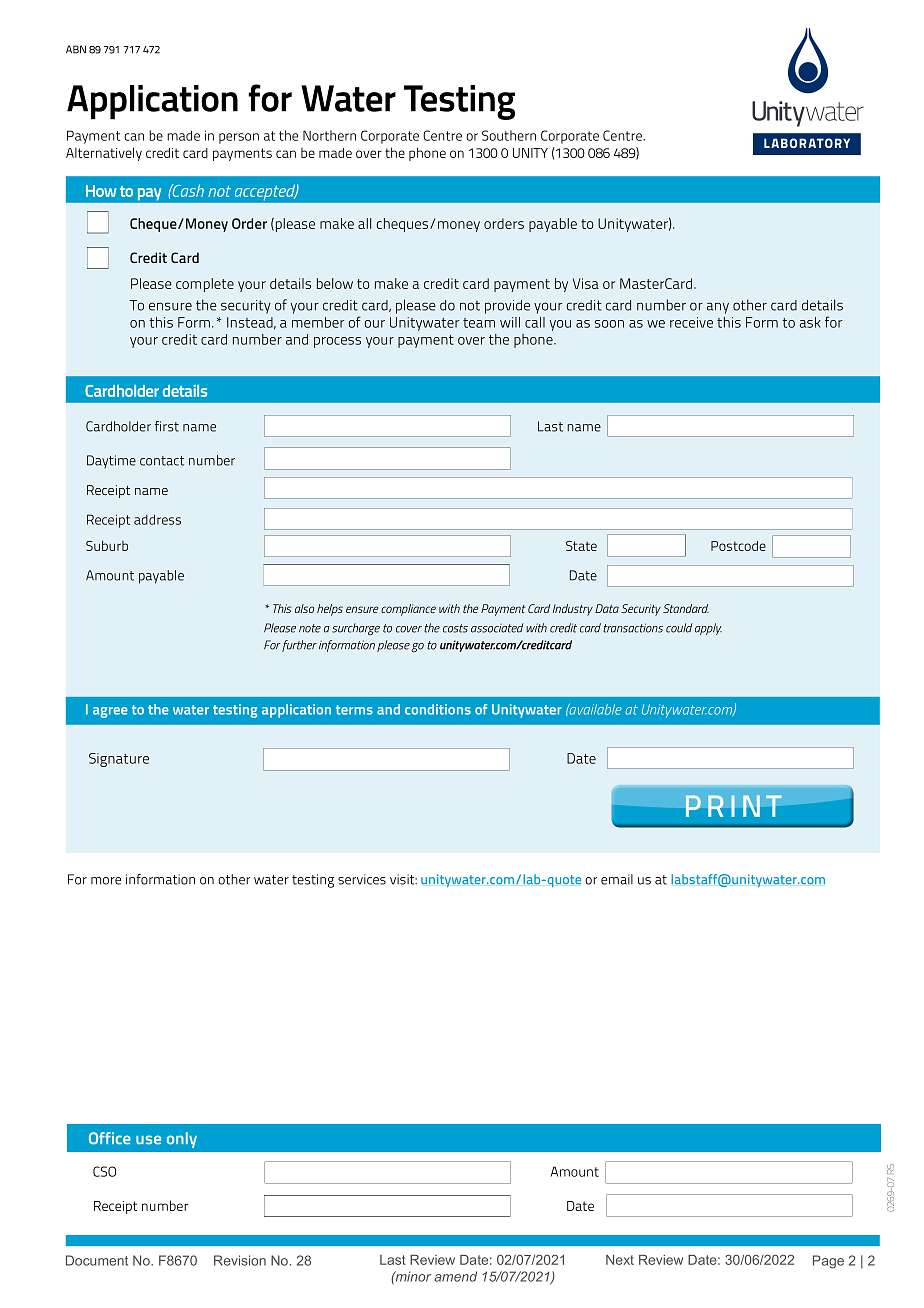  I want to click on Document, so click(97, 1260).
